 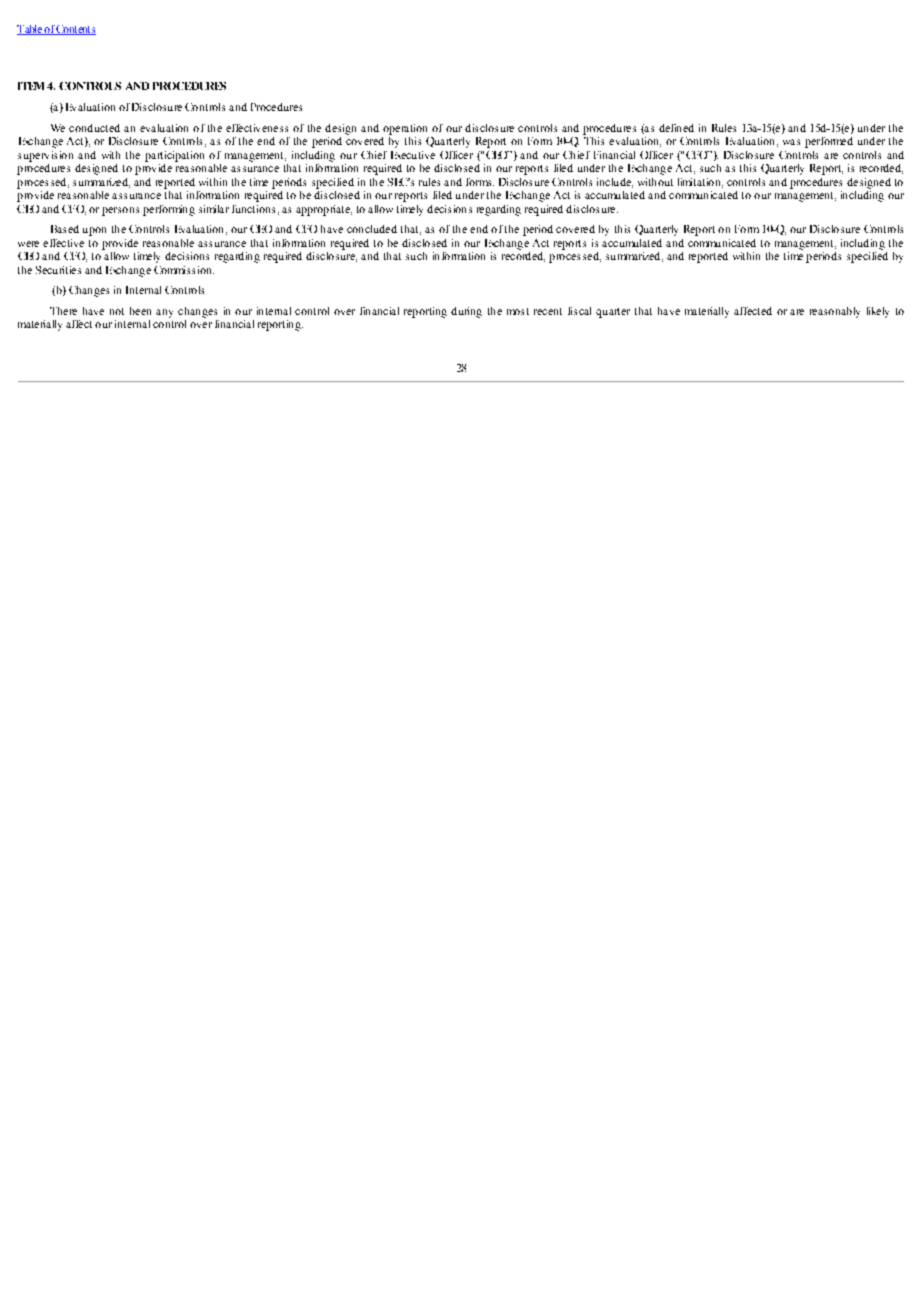 What do you see at coordinates (140, 311) in the screenshot?
I see `been` at bounding box center [140, 311].
